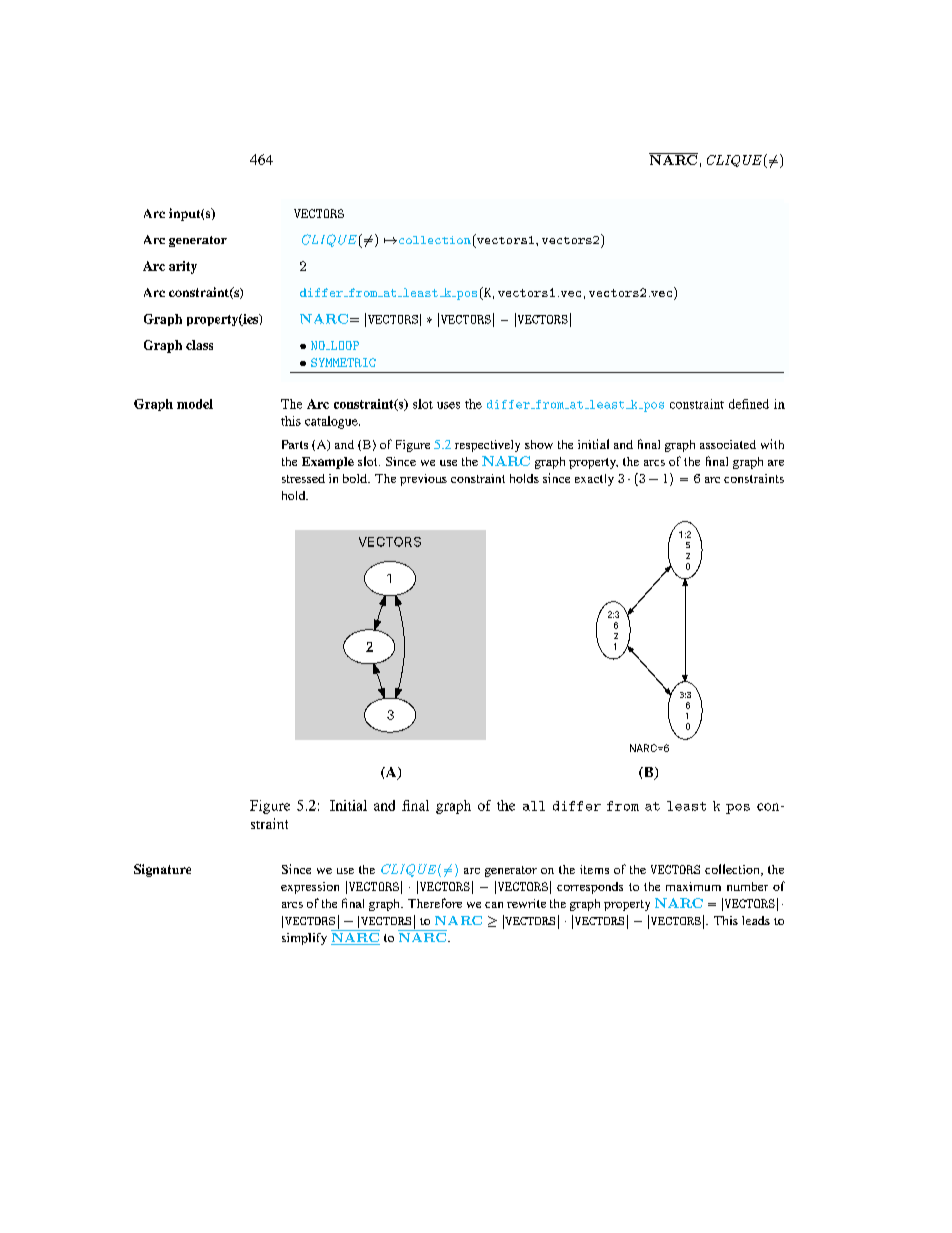 Image resolution: width=952 pixels, height=1233 pixels. Describe the element at coordinates (594, 869) in the screenshot. I see `items` at that location.
